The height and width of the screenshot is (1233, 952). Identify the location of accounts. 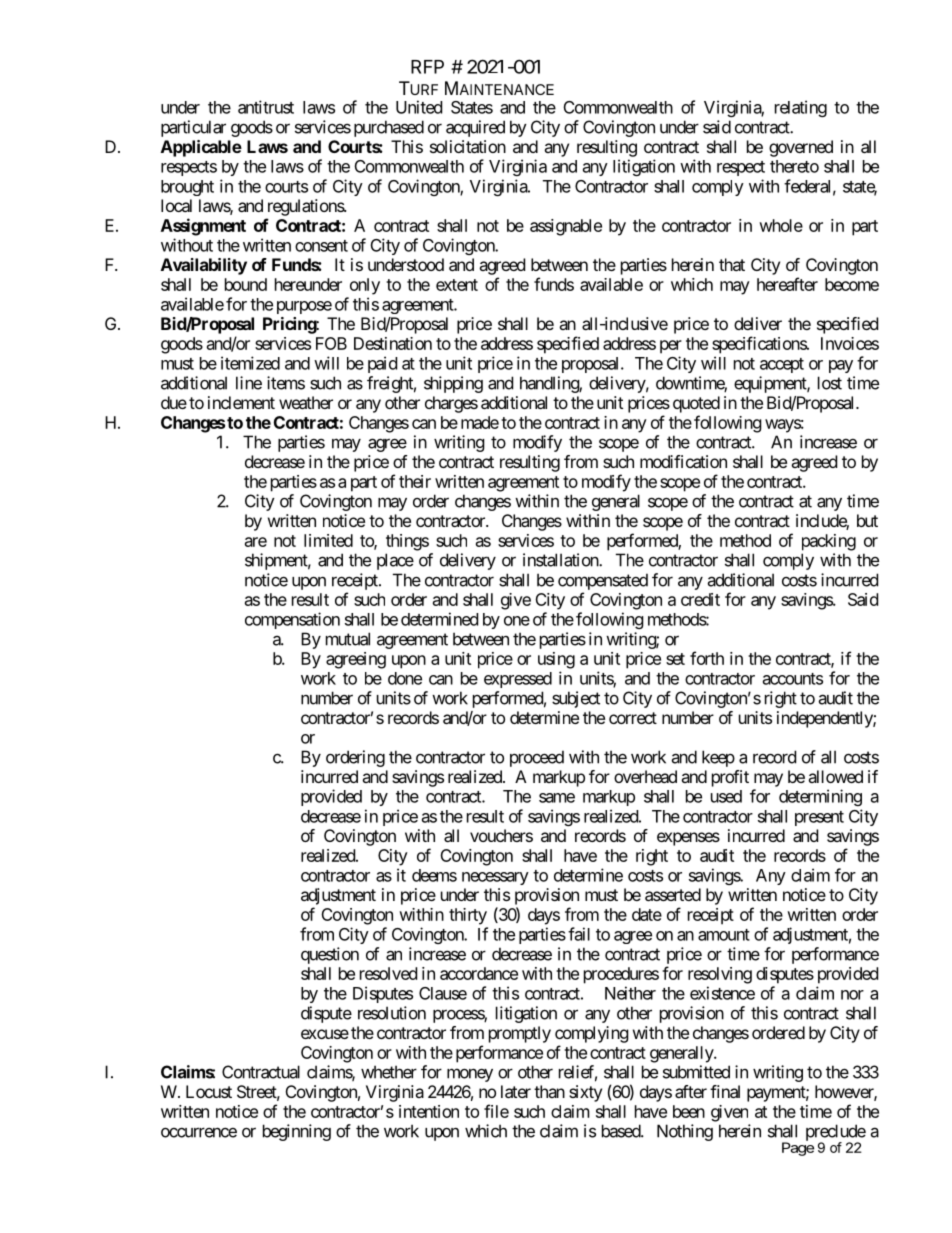
(793, 679).
